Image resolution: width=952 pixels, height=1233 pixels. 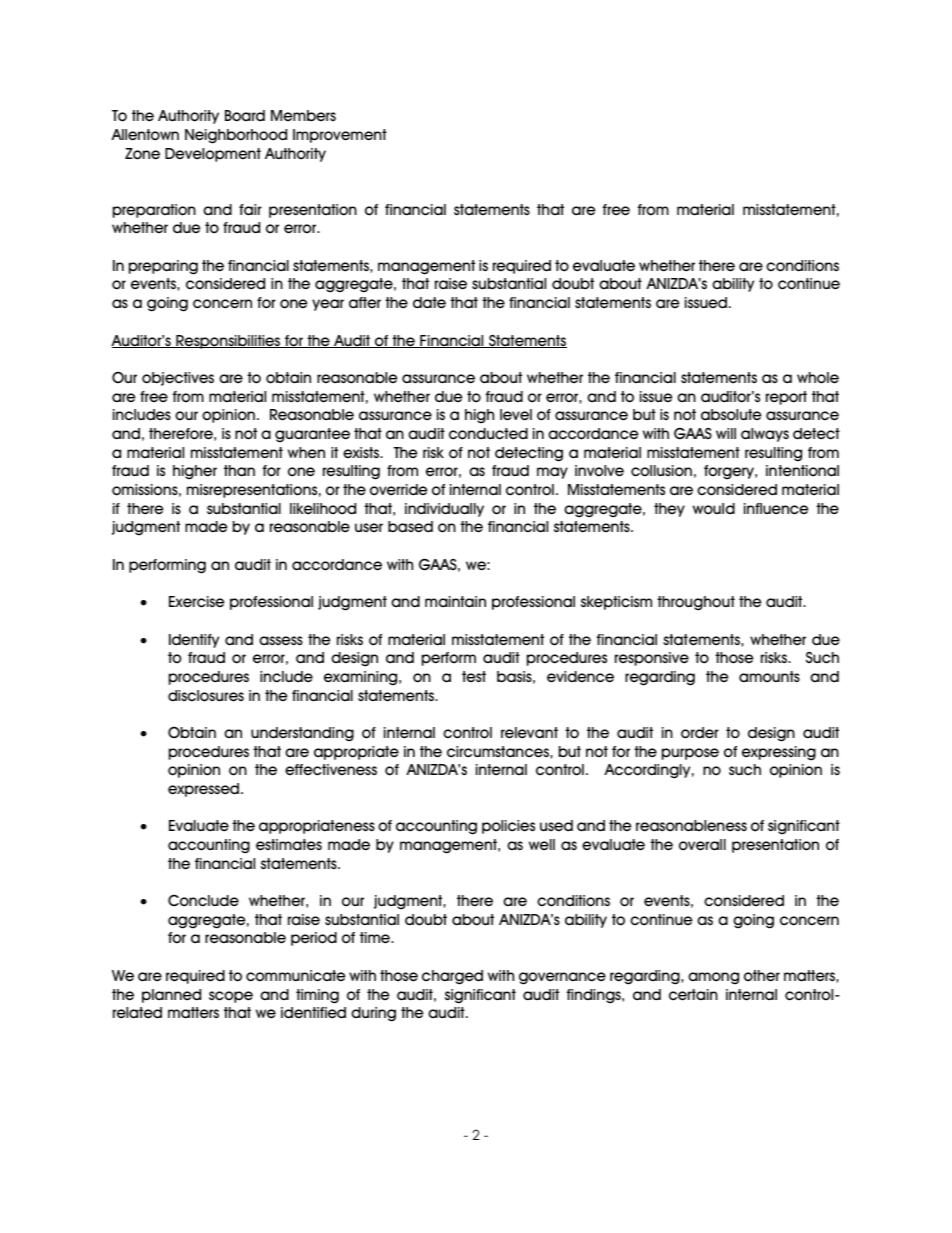 I want to click on disclosures, so click(x=206, y=696).
